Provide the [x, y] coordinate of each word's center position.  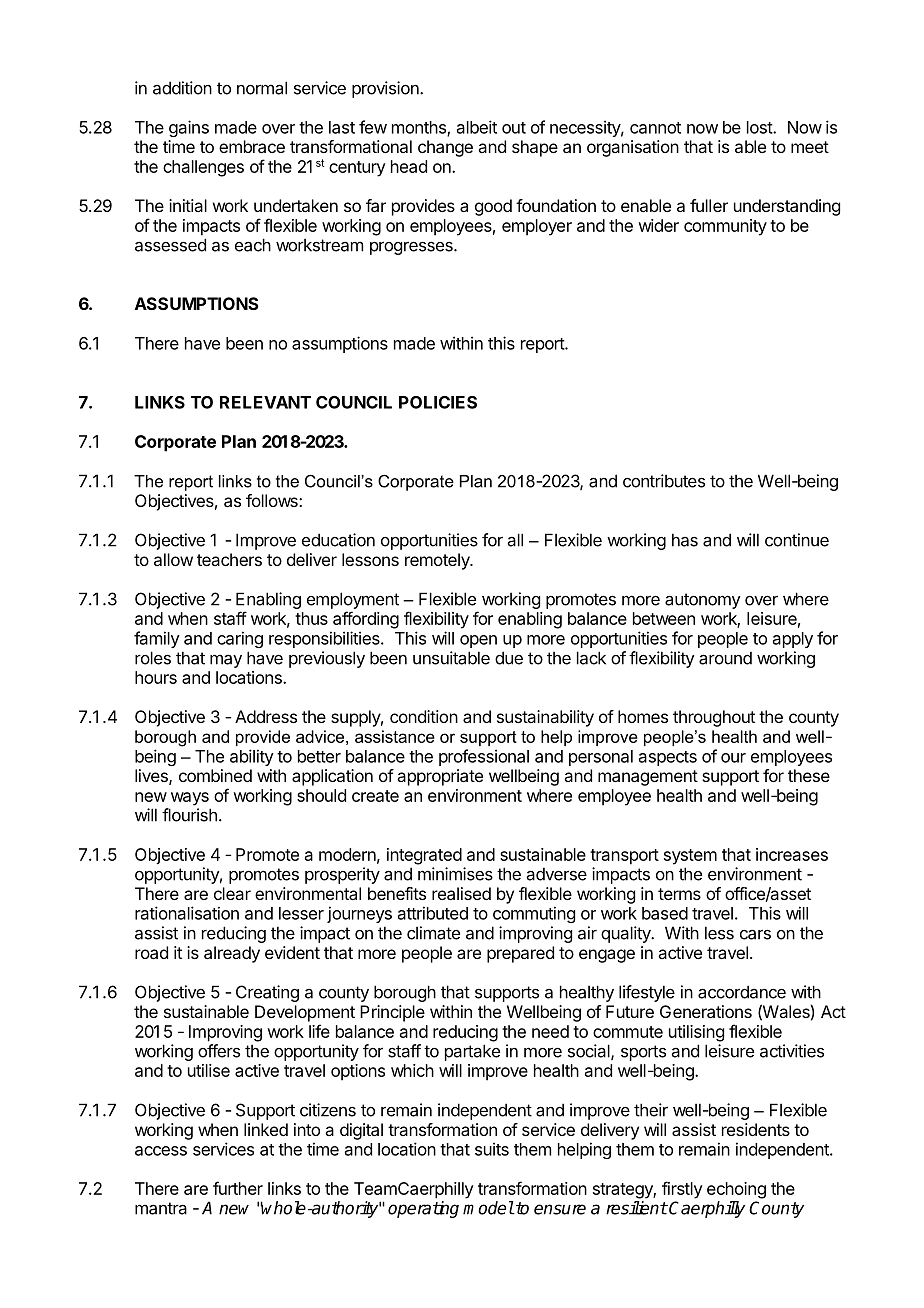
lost [760, 127]
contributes [664, 481]
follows [273, 500]
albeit [477, 127]
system [690, 857]
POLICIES [438, 402]
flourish [189, 815]
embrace [252, 146]
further [238, 1188]
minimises [455, 874]
